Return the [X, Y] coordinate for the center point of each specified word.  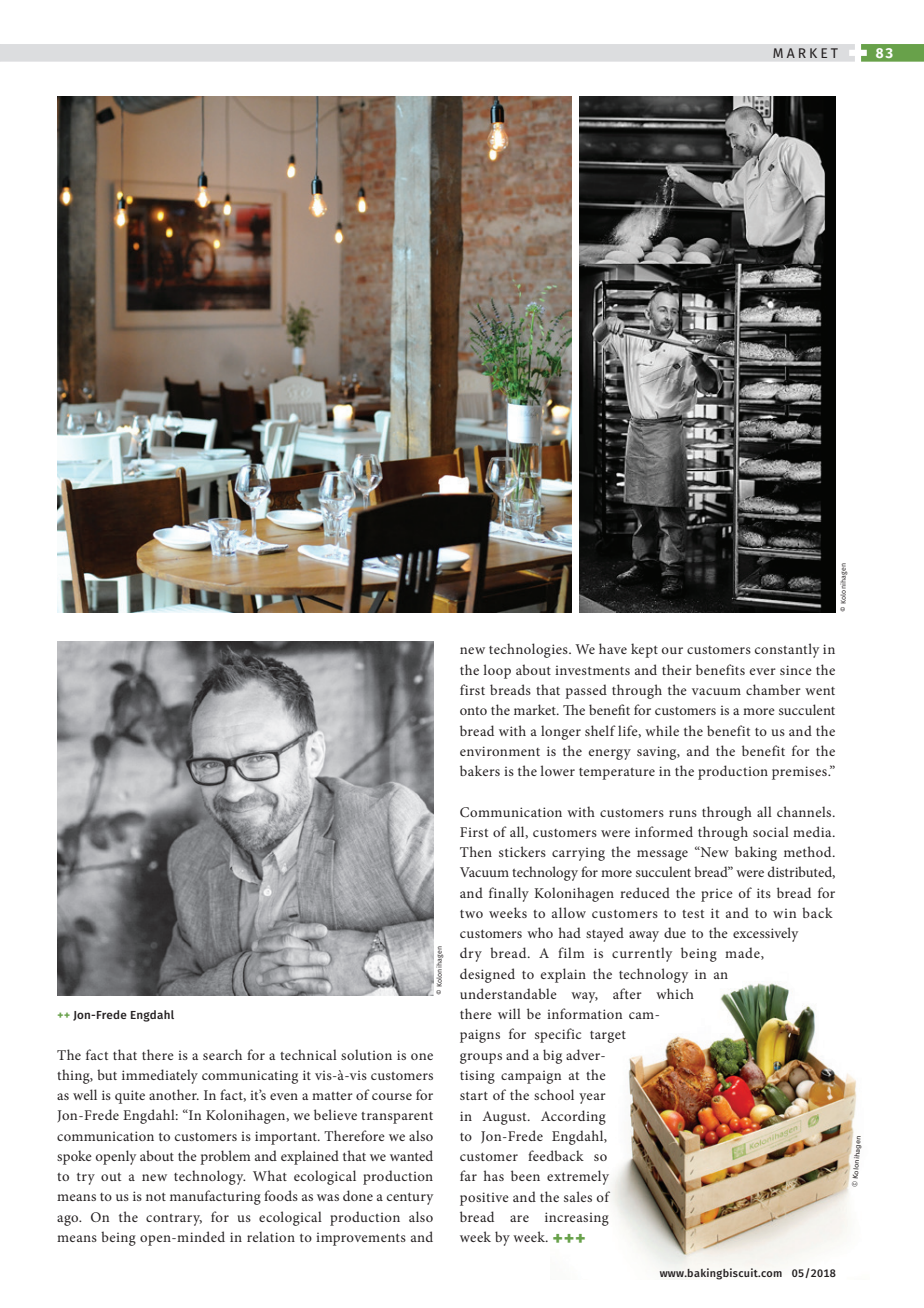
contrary [174, 1220]
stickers [522, 851]
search [222, 1054]
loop [497, 671]
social [771, 831]
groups [481, 1058]
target [608, 1037]
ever [763, 671]
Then [476, 851]
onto [473, 711]
